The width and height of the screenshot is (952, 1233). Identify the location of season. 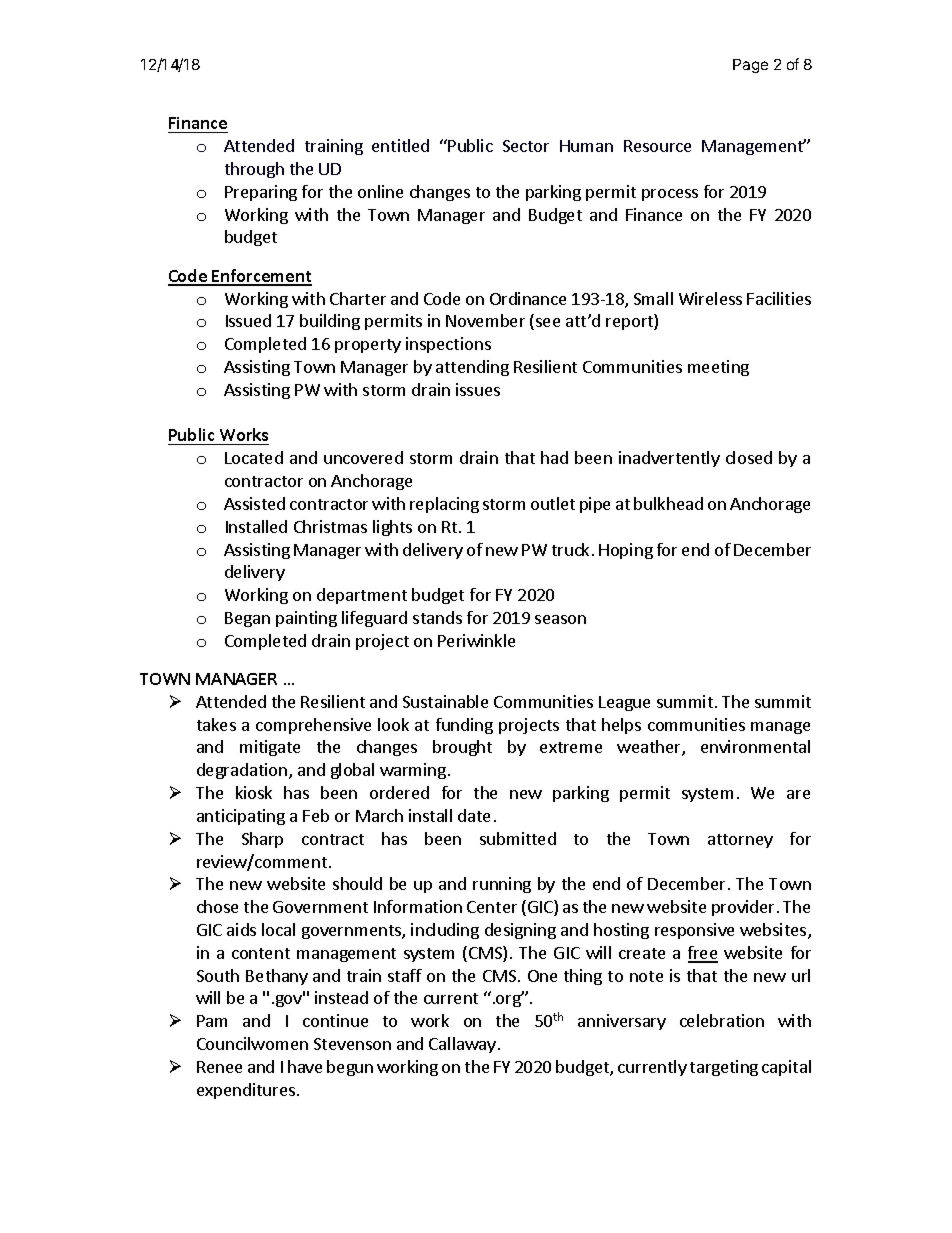
(560, 619).
